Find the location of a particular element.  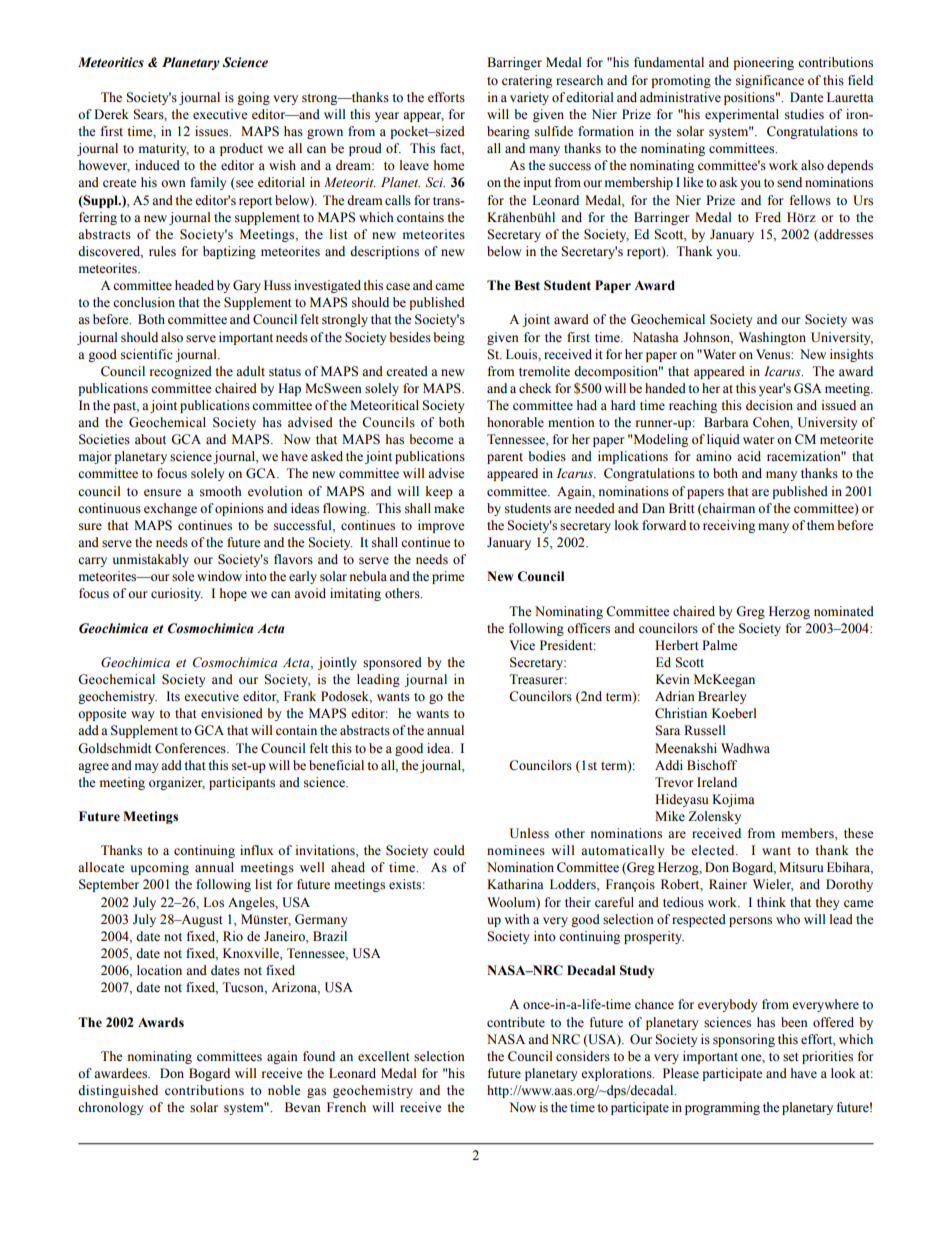

significance is located at coordinates (770, 81).
